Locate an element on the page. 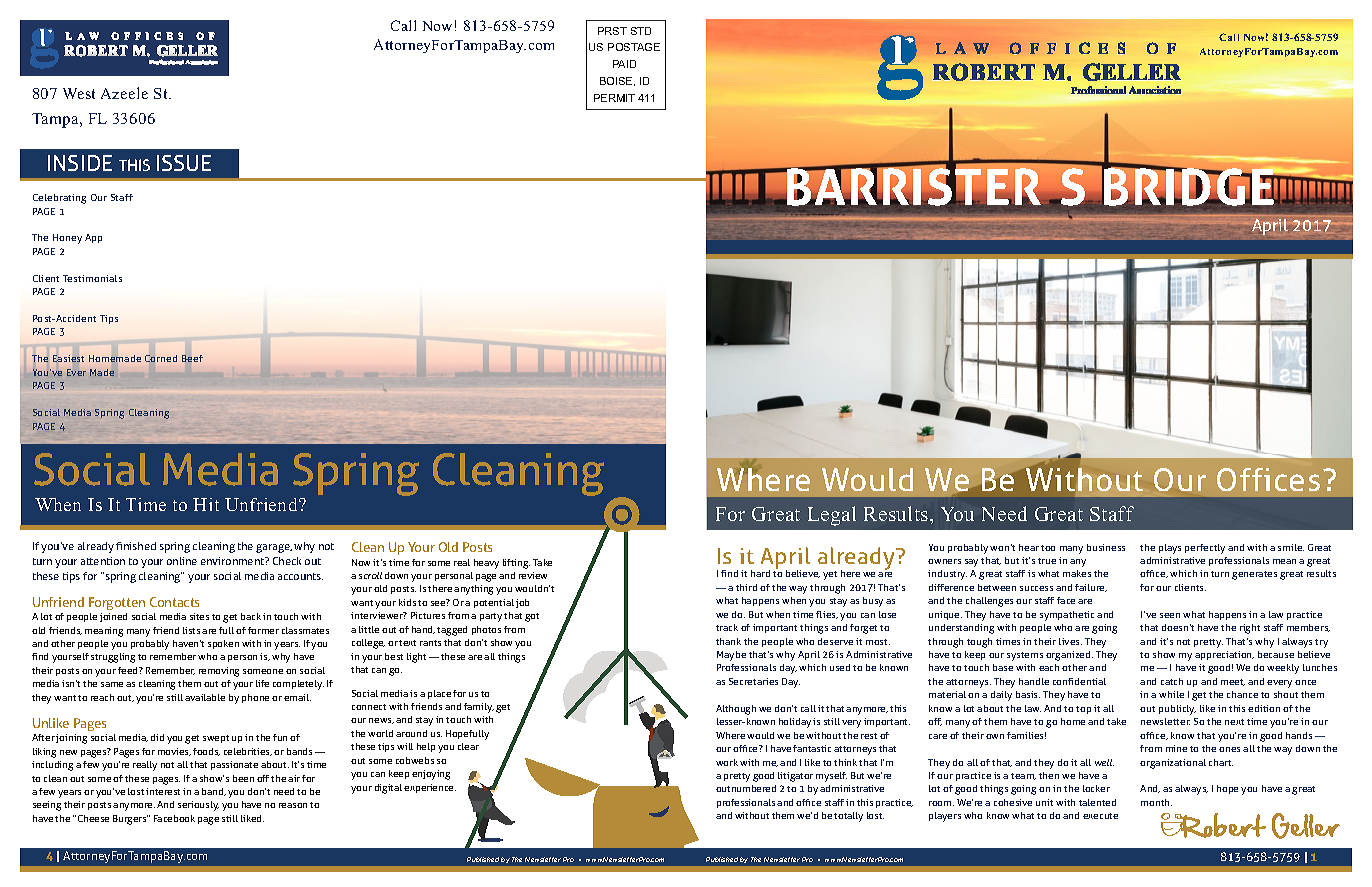 The height and width of the page is (887, 1372). seriously is located at coordinates (198, 806).
